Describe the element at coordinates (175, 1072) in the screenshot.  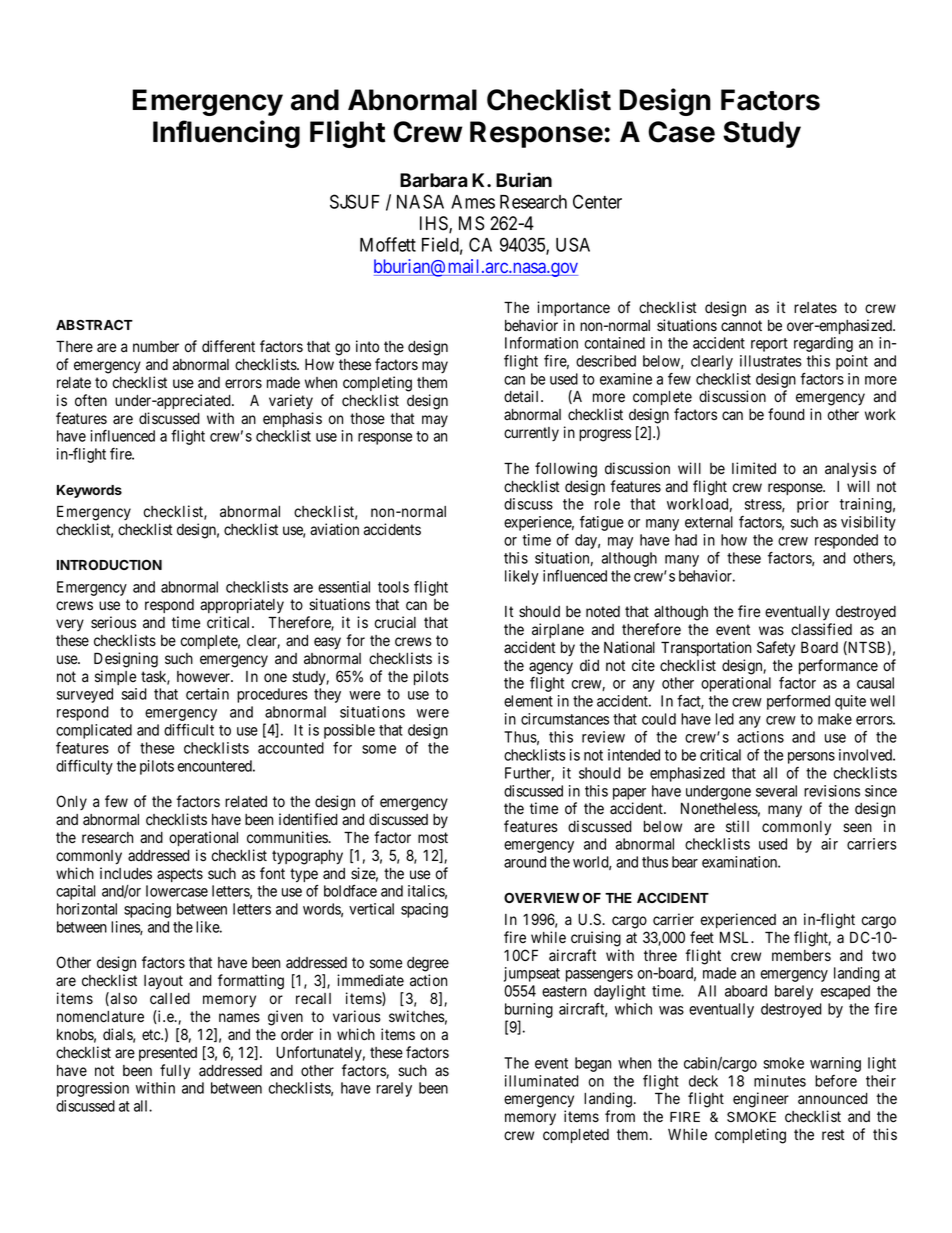
I see `fully` at that location.
